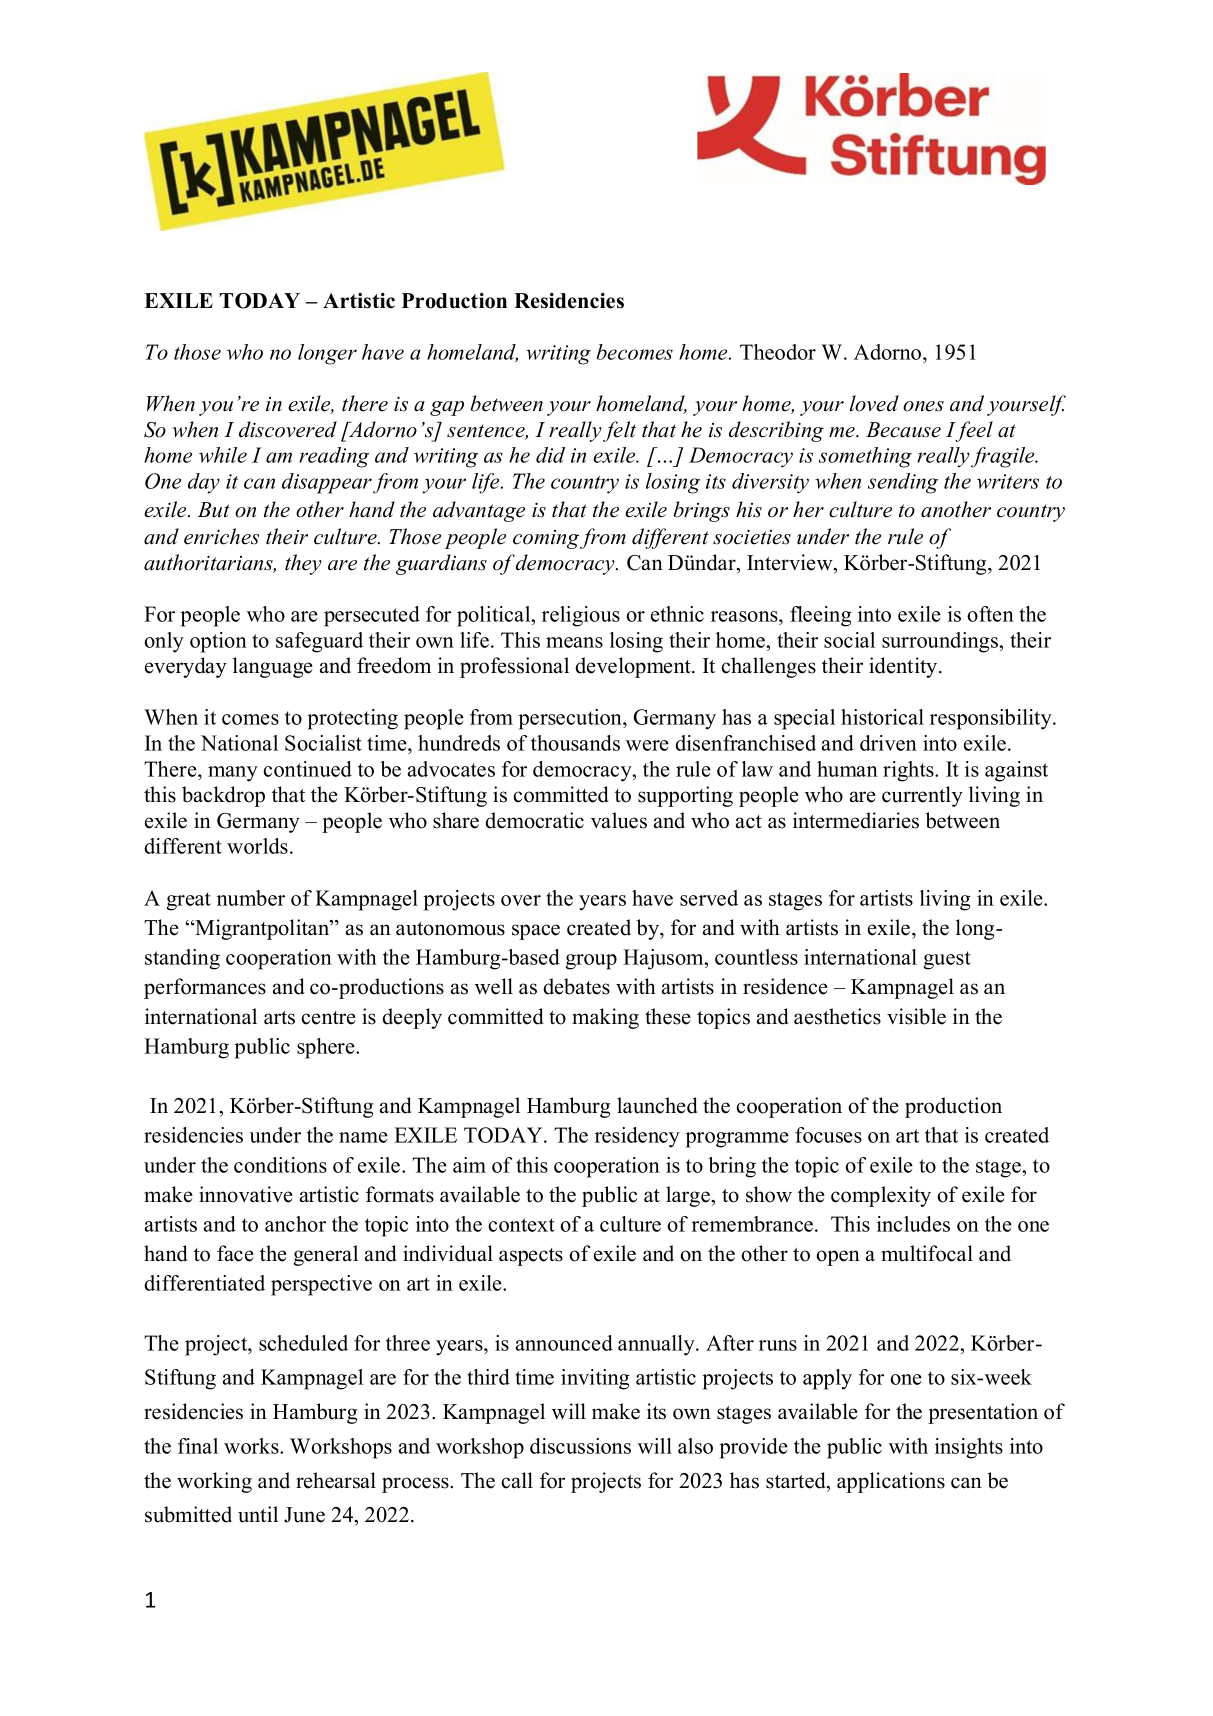 This document has height=1716, width=1213. I want to click on ones, so click(923, 406).
